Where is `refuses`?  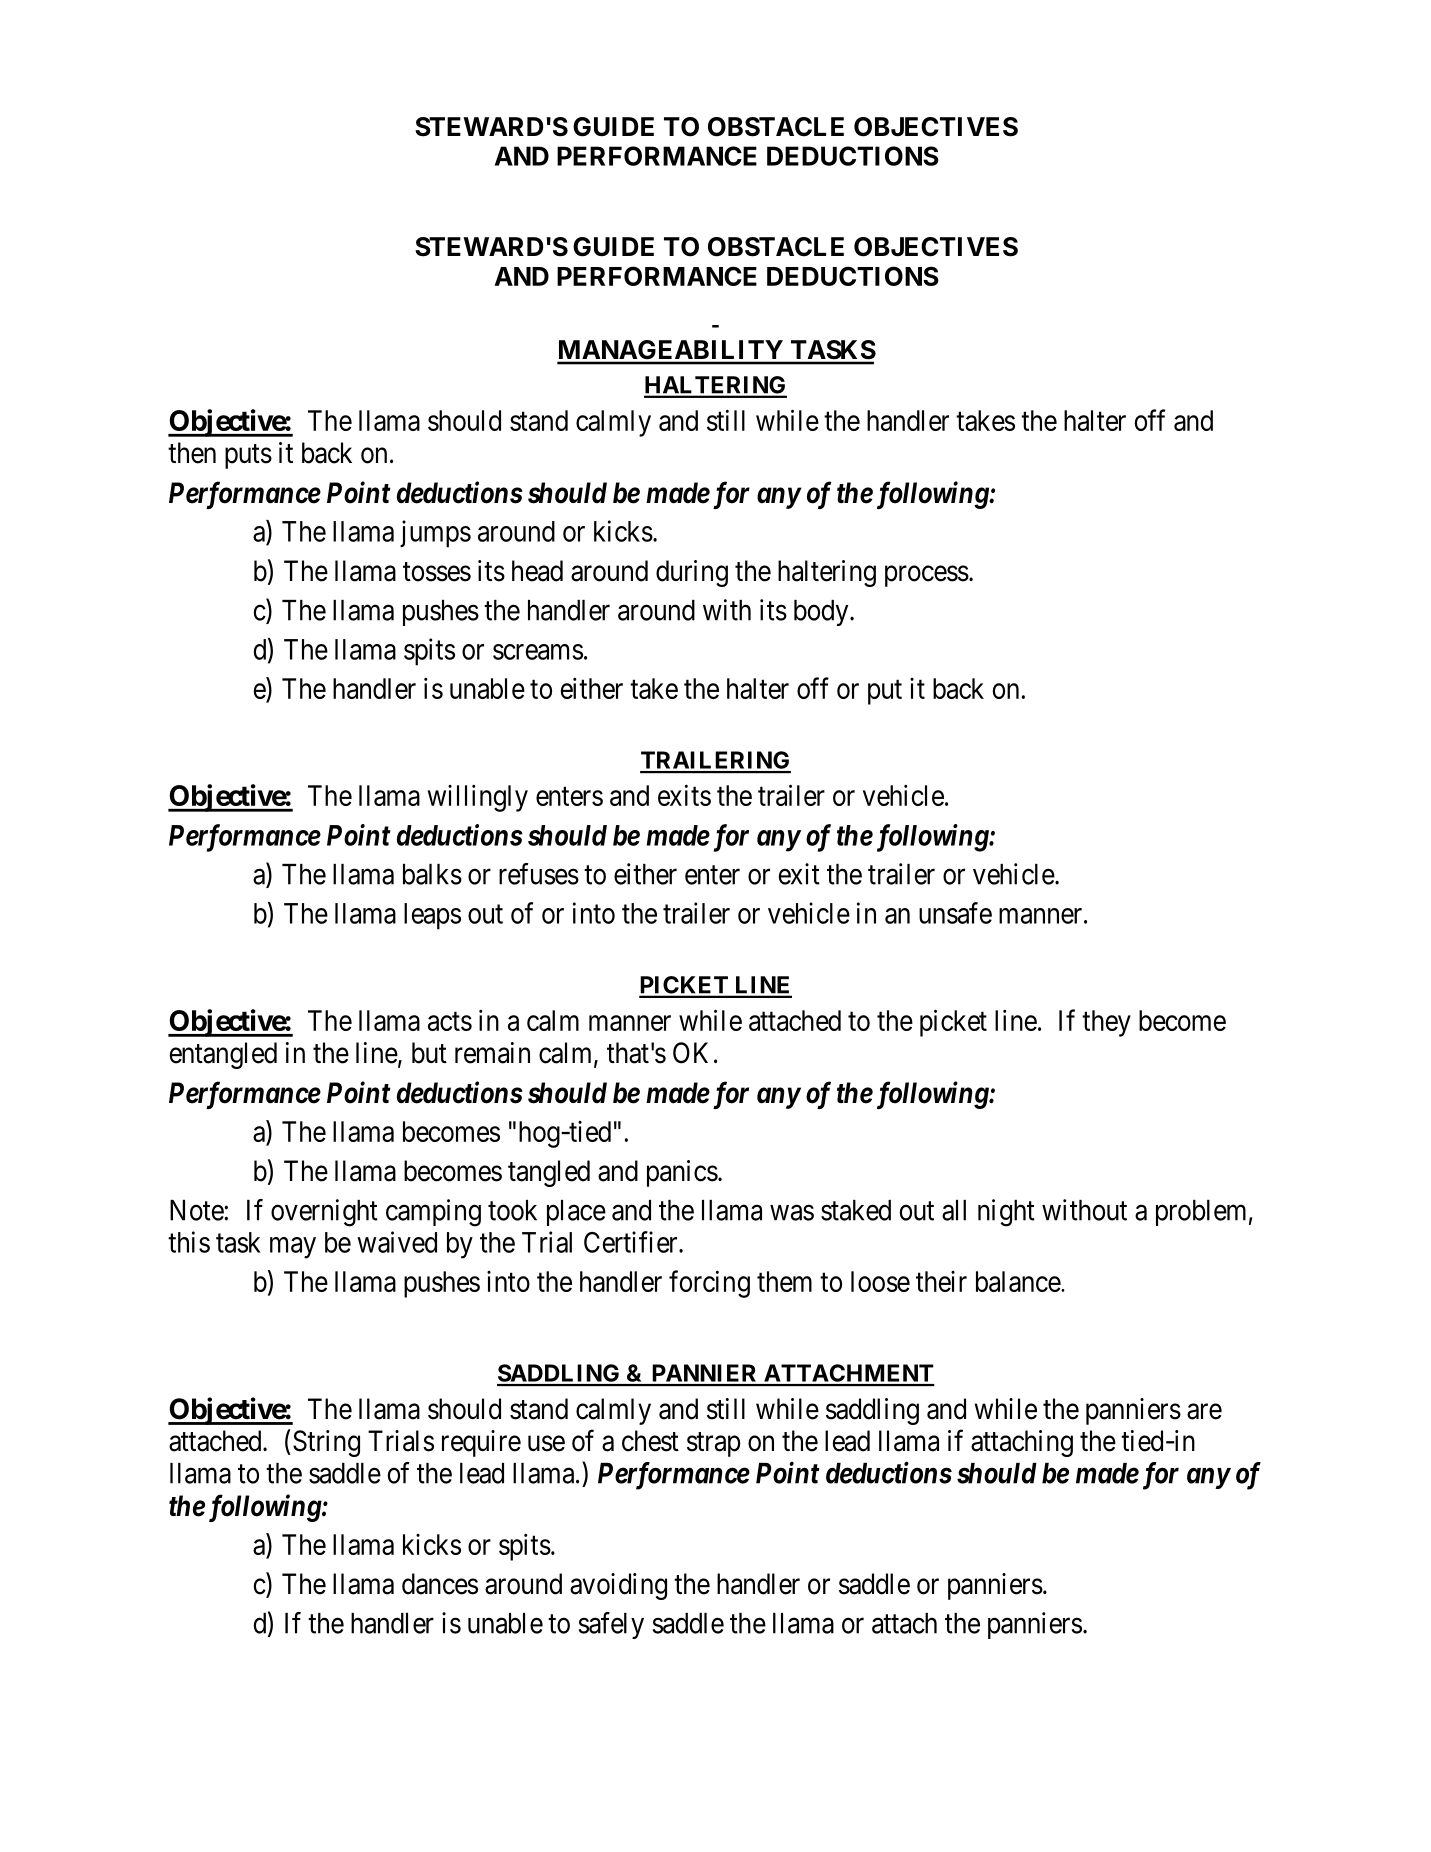 refuses is located at coordinates (539, 874).
